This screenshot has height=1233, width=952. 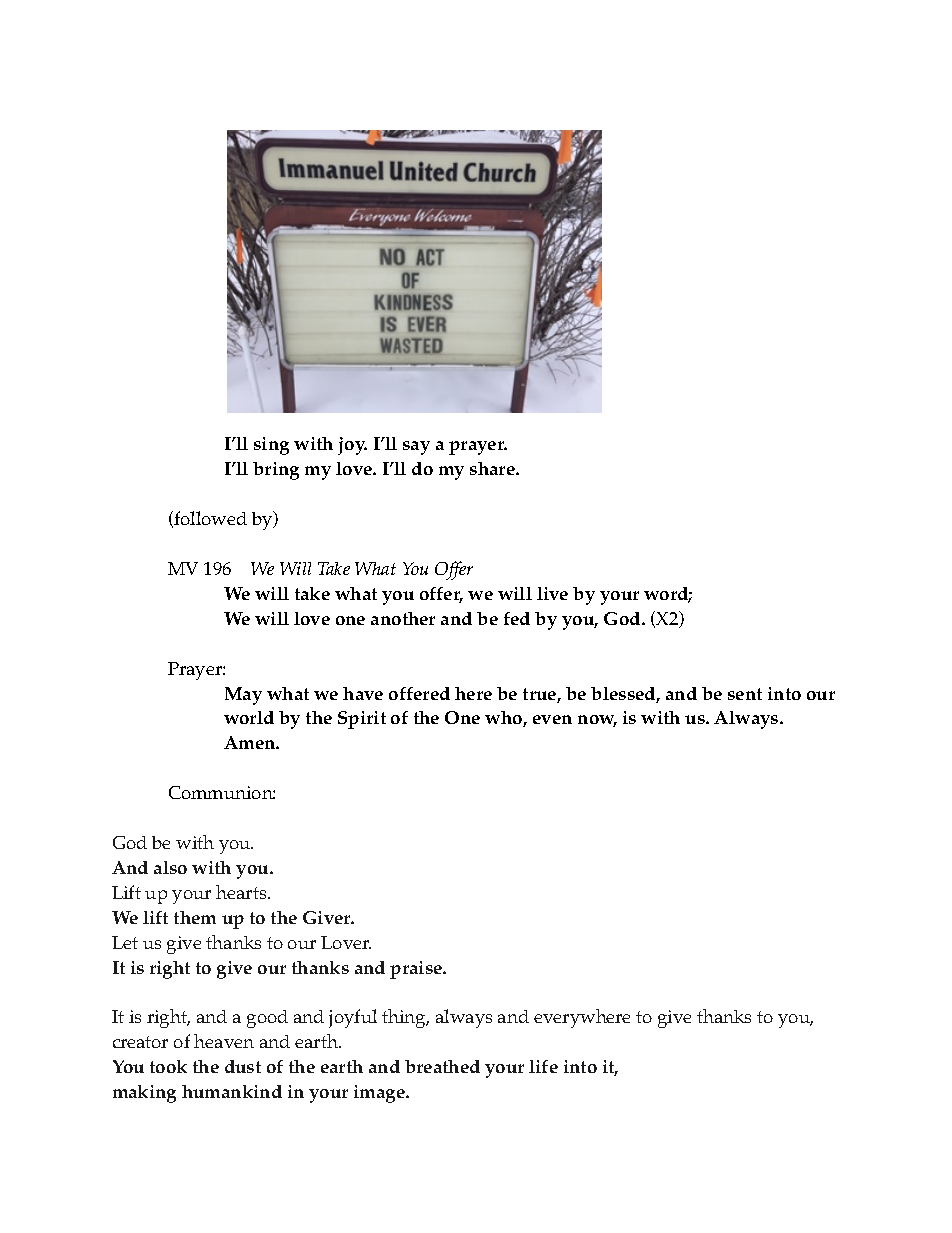 I want to click on bring, so click(x=276, y=471).
